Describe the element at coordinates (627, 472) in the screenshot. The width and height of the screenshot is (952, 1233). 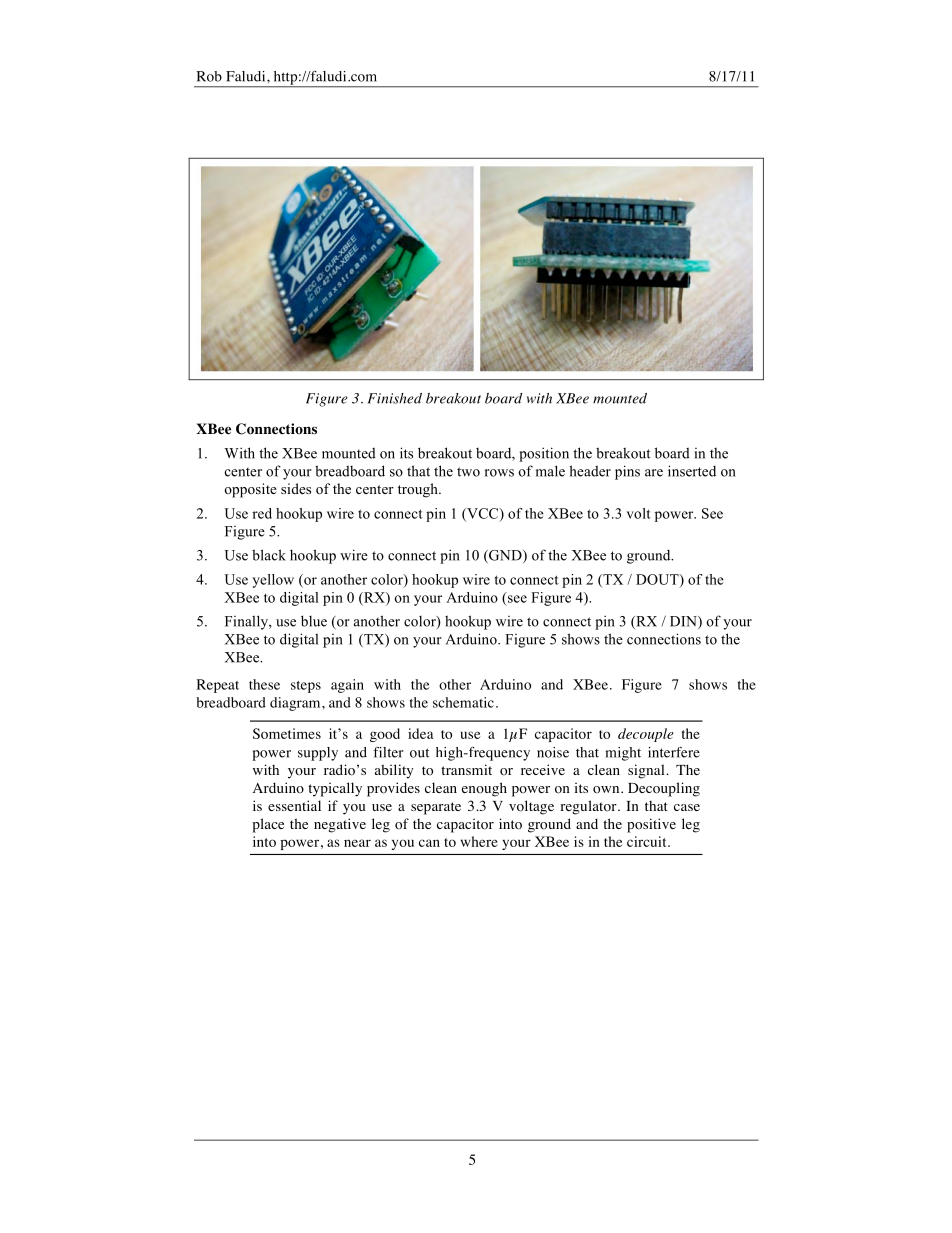
I see `pins` at that location.
